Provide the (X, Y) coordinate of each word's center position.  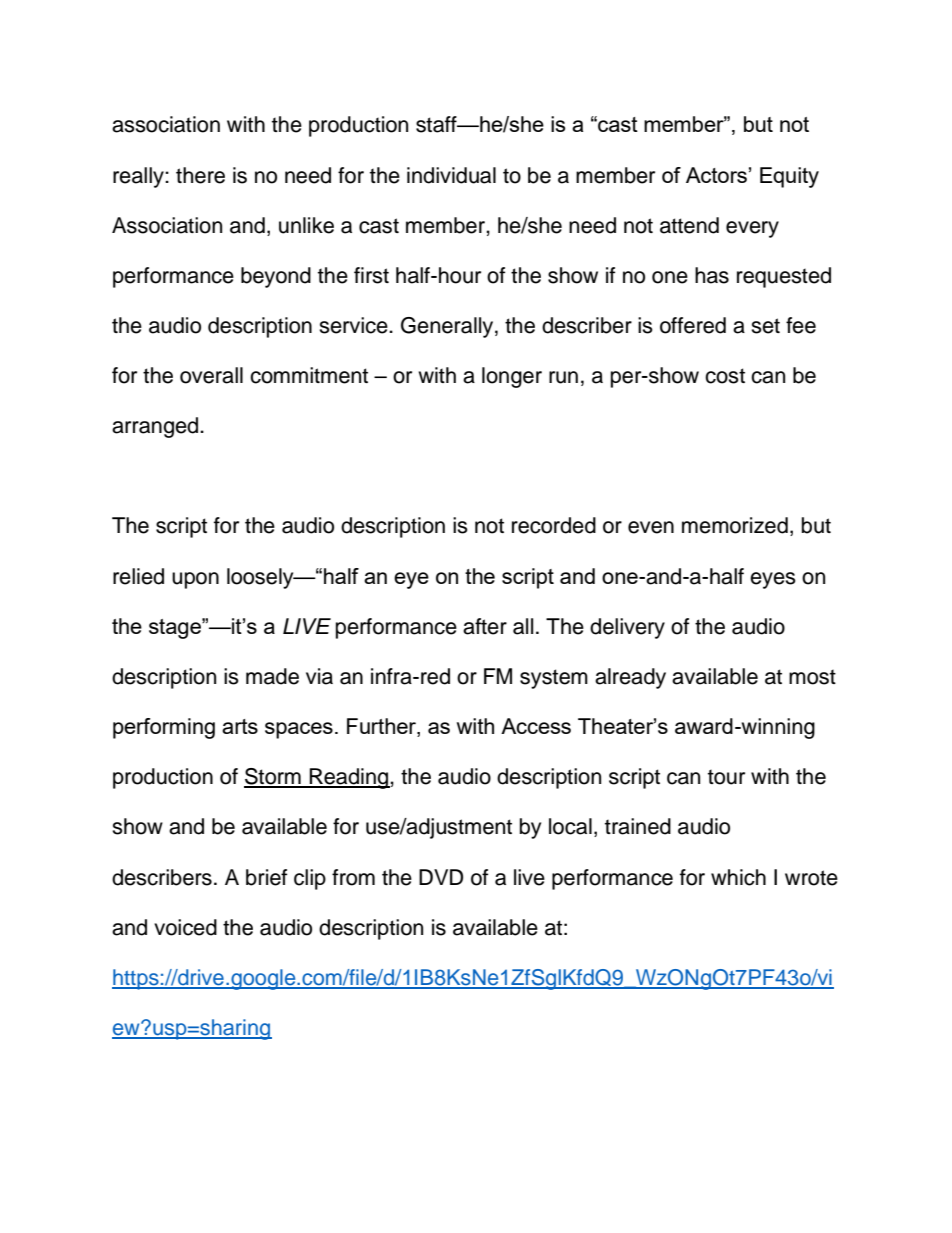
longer (512, 377)
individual (451, 175)
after (485, 626)
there (200, 175)
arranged (156, 427)
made (272, 676)
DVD (441, 877)
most (812, 677)
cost (725, 376)
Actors (716, 175)
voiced (185, 927)
